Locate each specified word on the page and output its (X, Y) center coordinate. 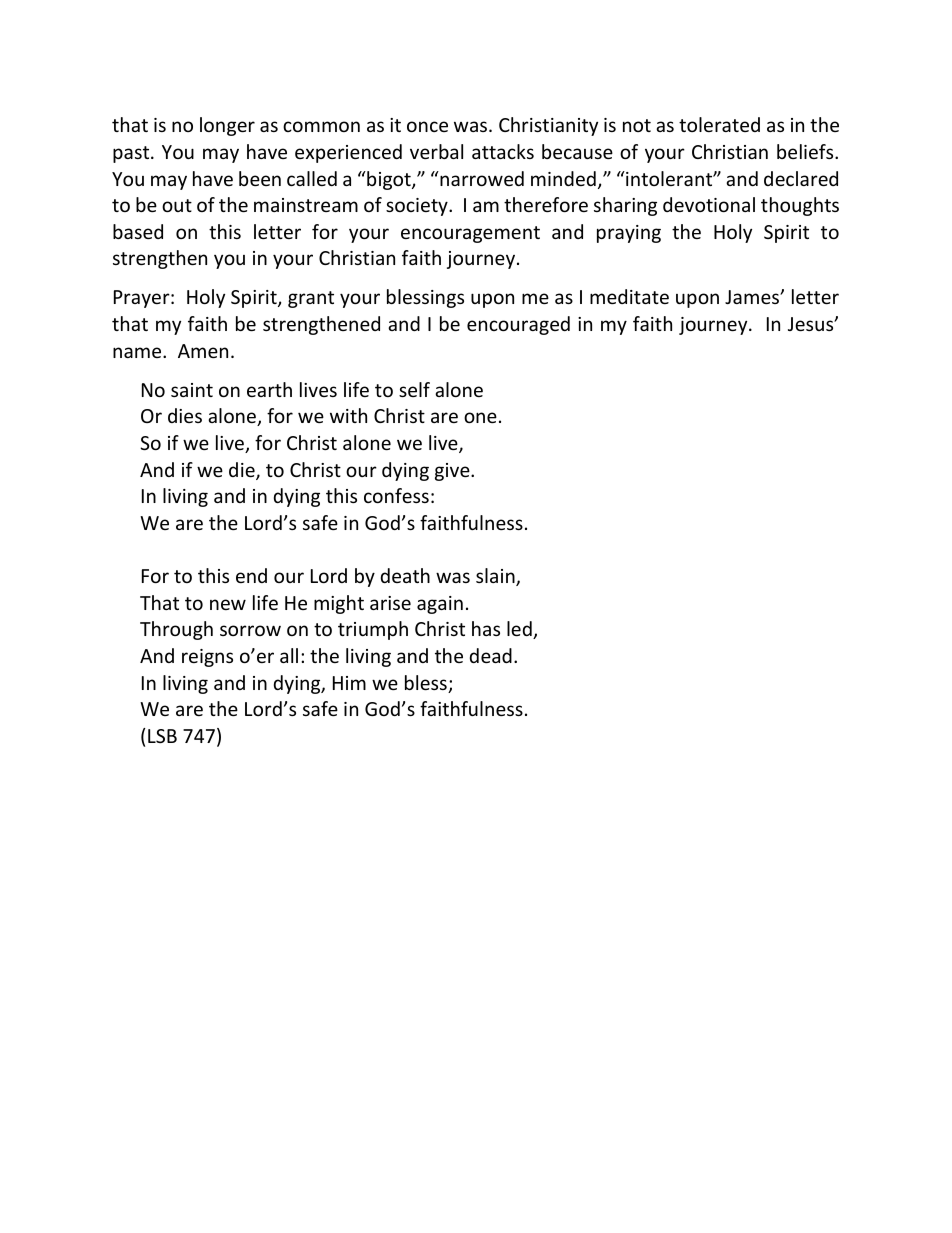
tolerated (719, 124)
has (486, 628)
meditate (629, 296)
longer (227, 126)
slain (496, 577)
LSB (162, 736)
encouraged (518, 325)
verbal (436, 151)
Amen (203, 351)
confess (396, 495)
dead (491, 655)
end (251, 575)
